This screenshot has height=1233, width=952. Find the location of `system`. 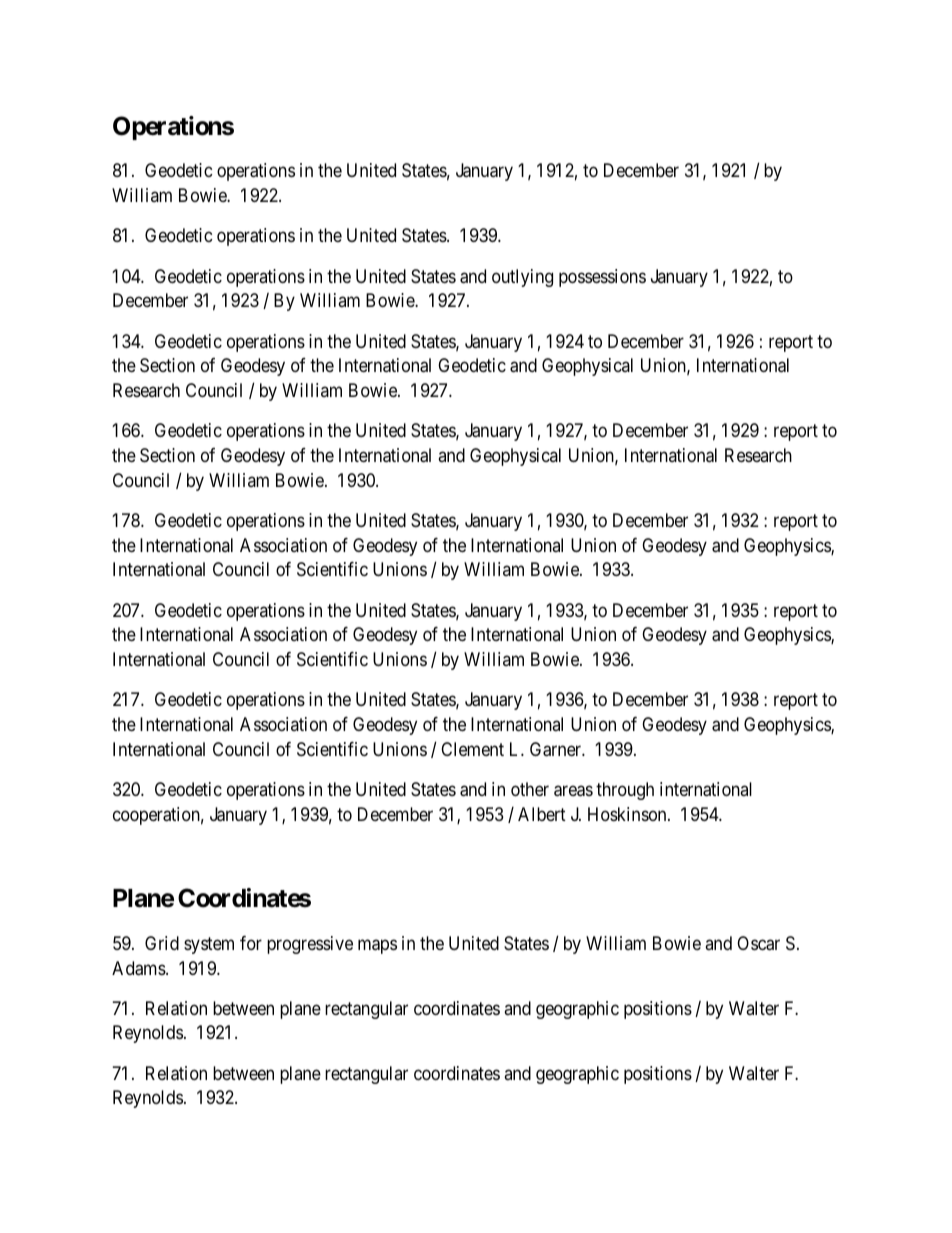

system is located at coordinates (209, 945).
